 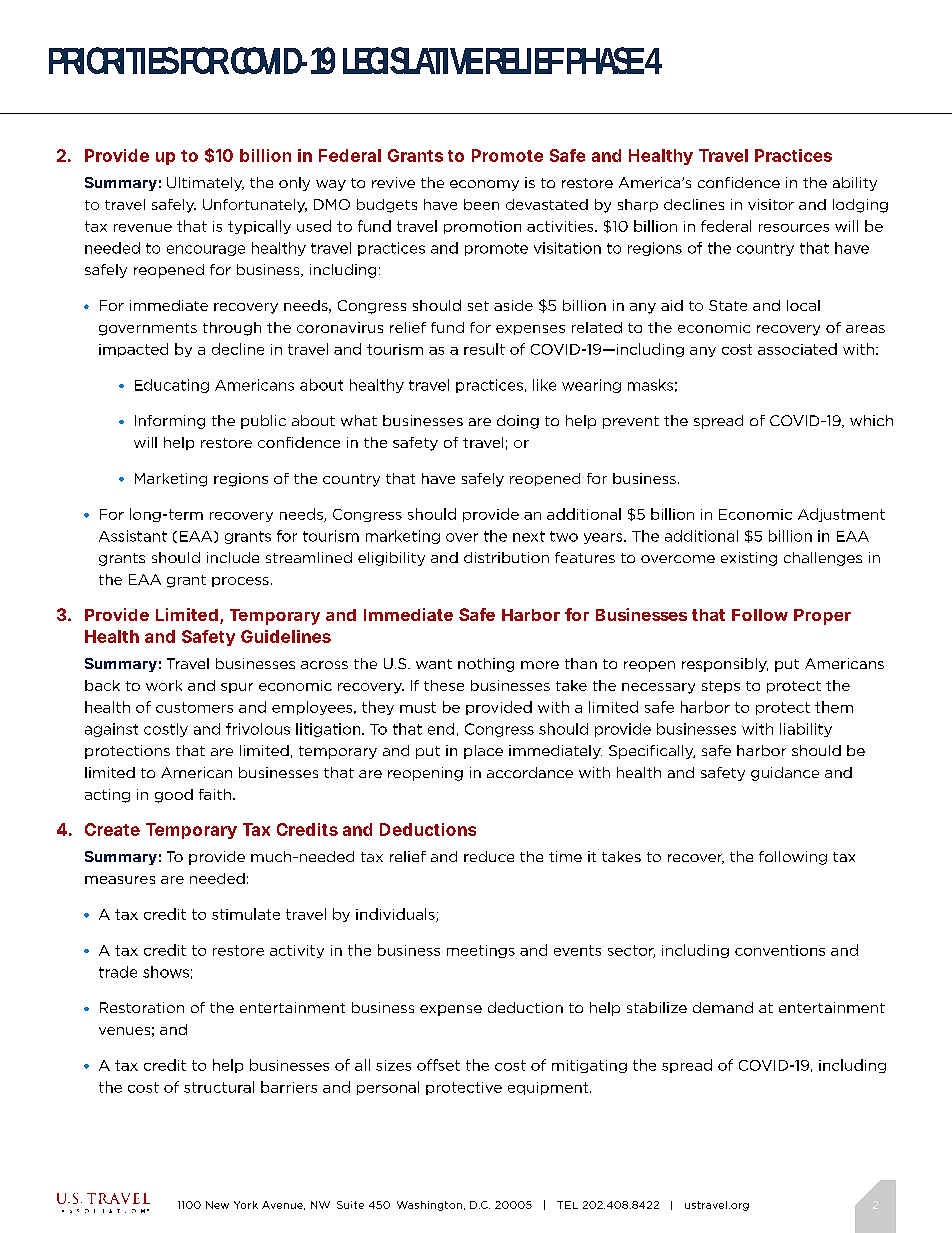 What do you see at coordinates (871, 420) in the screenshot?
I see `which` at bounding box center [871, 420].
